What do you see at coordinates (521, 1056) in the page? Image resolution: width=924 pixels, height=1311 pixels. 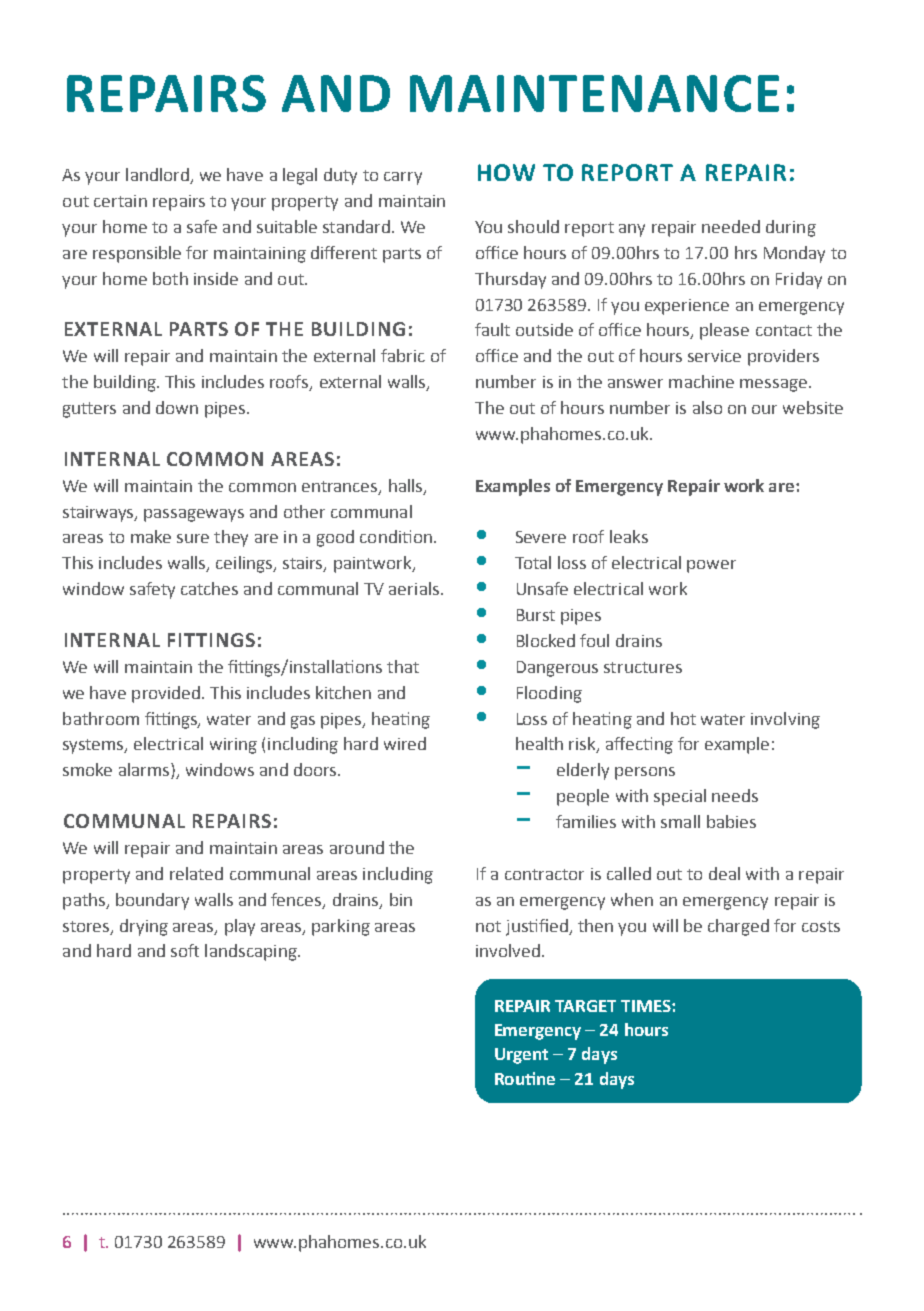 I see `Urgent` at bounding box center [521, 1056].
